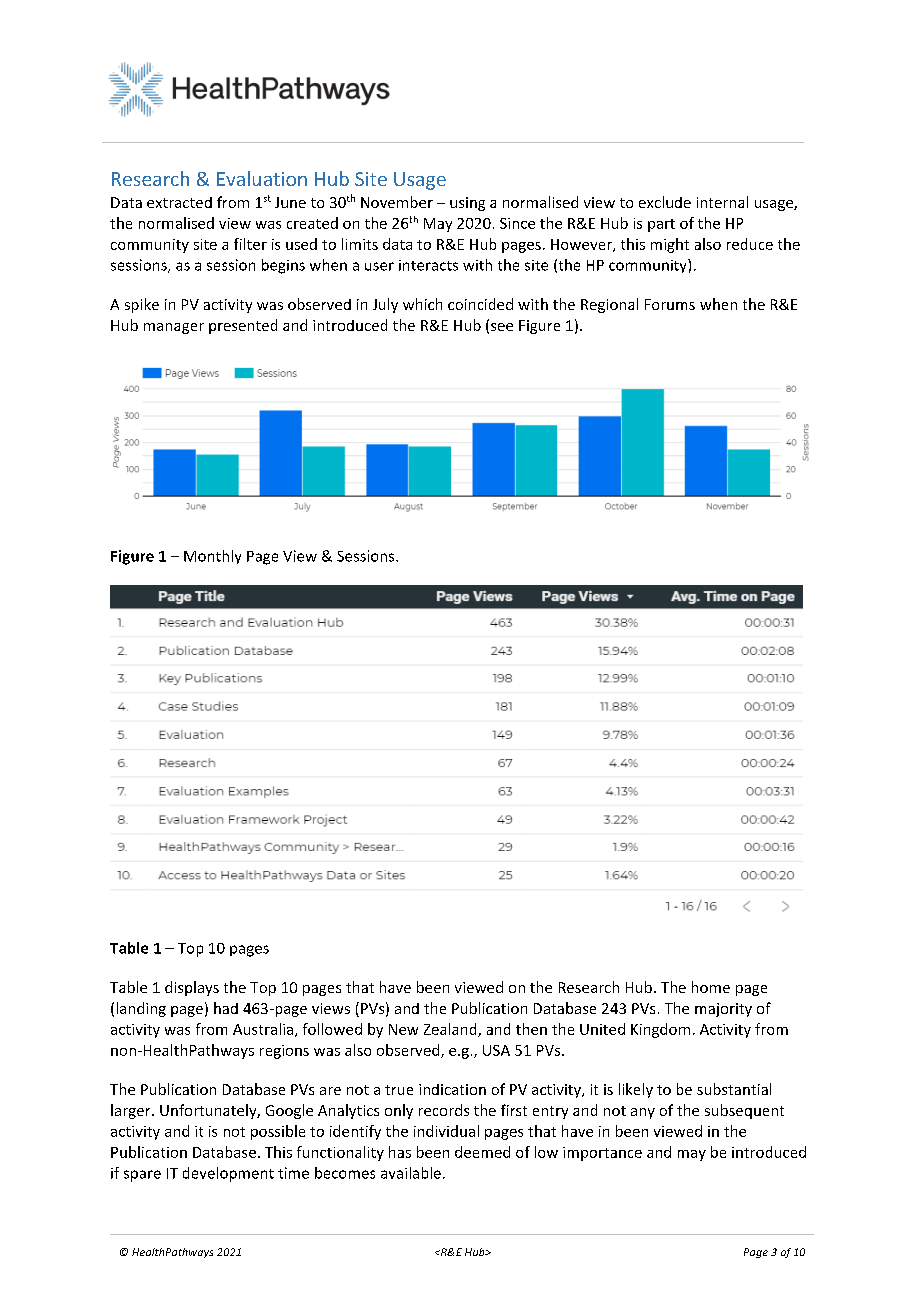 The width and height of the screenshot is (924, 1308). What do you see at coordinates (403, 1029) in the screenshot?
I see `New` at bounding box center [403, 1029].
